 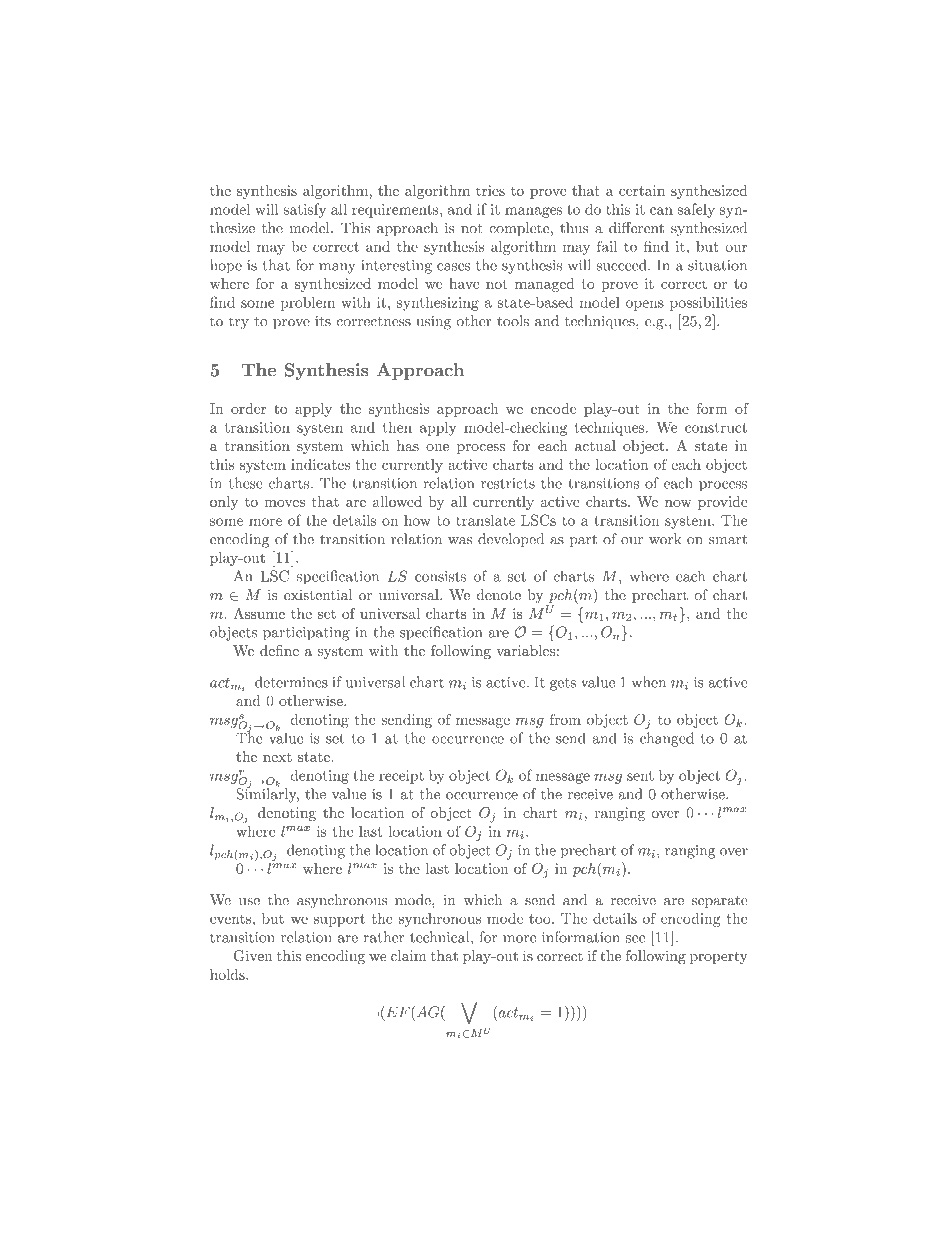 What do you see at coordinates (318, 595) in the page?
I see `existential` at bounding box center [318, 595].
